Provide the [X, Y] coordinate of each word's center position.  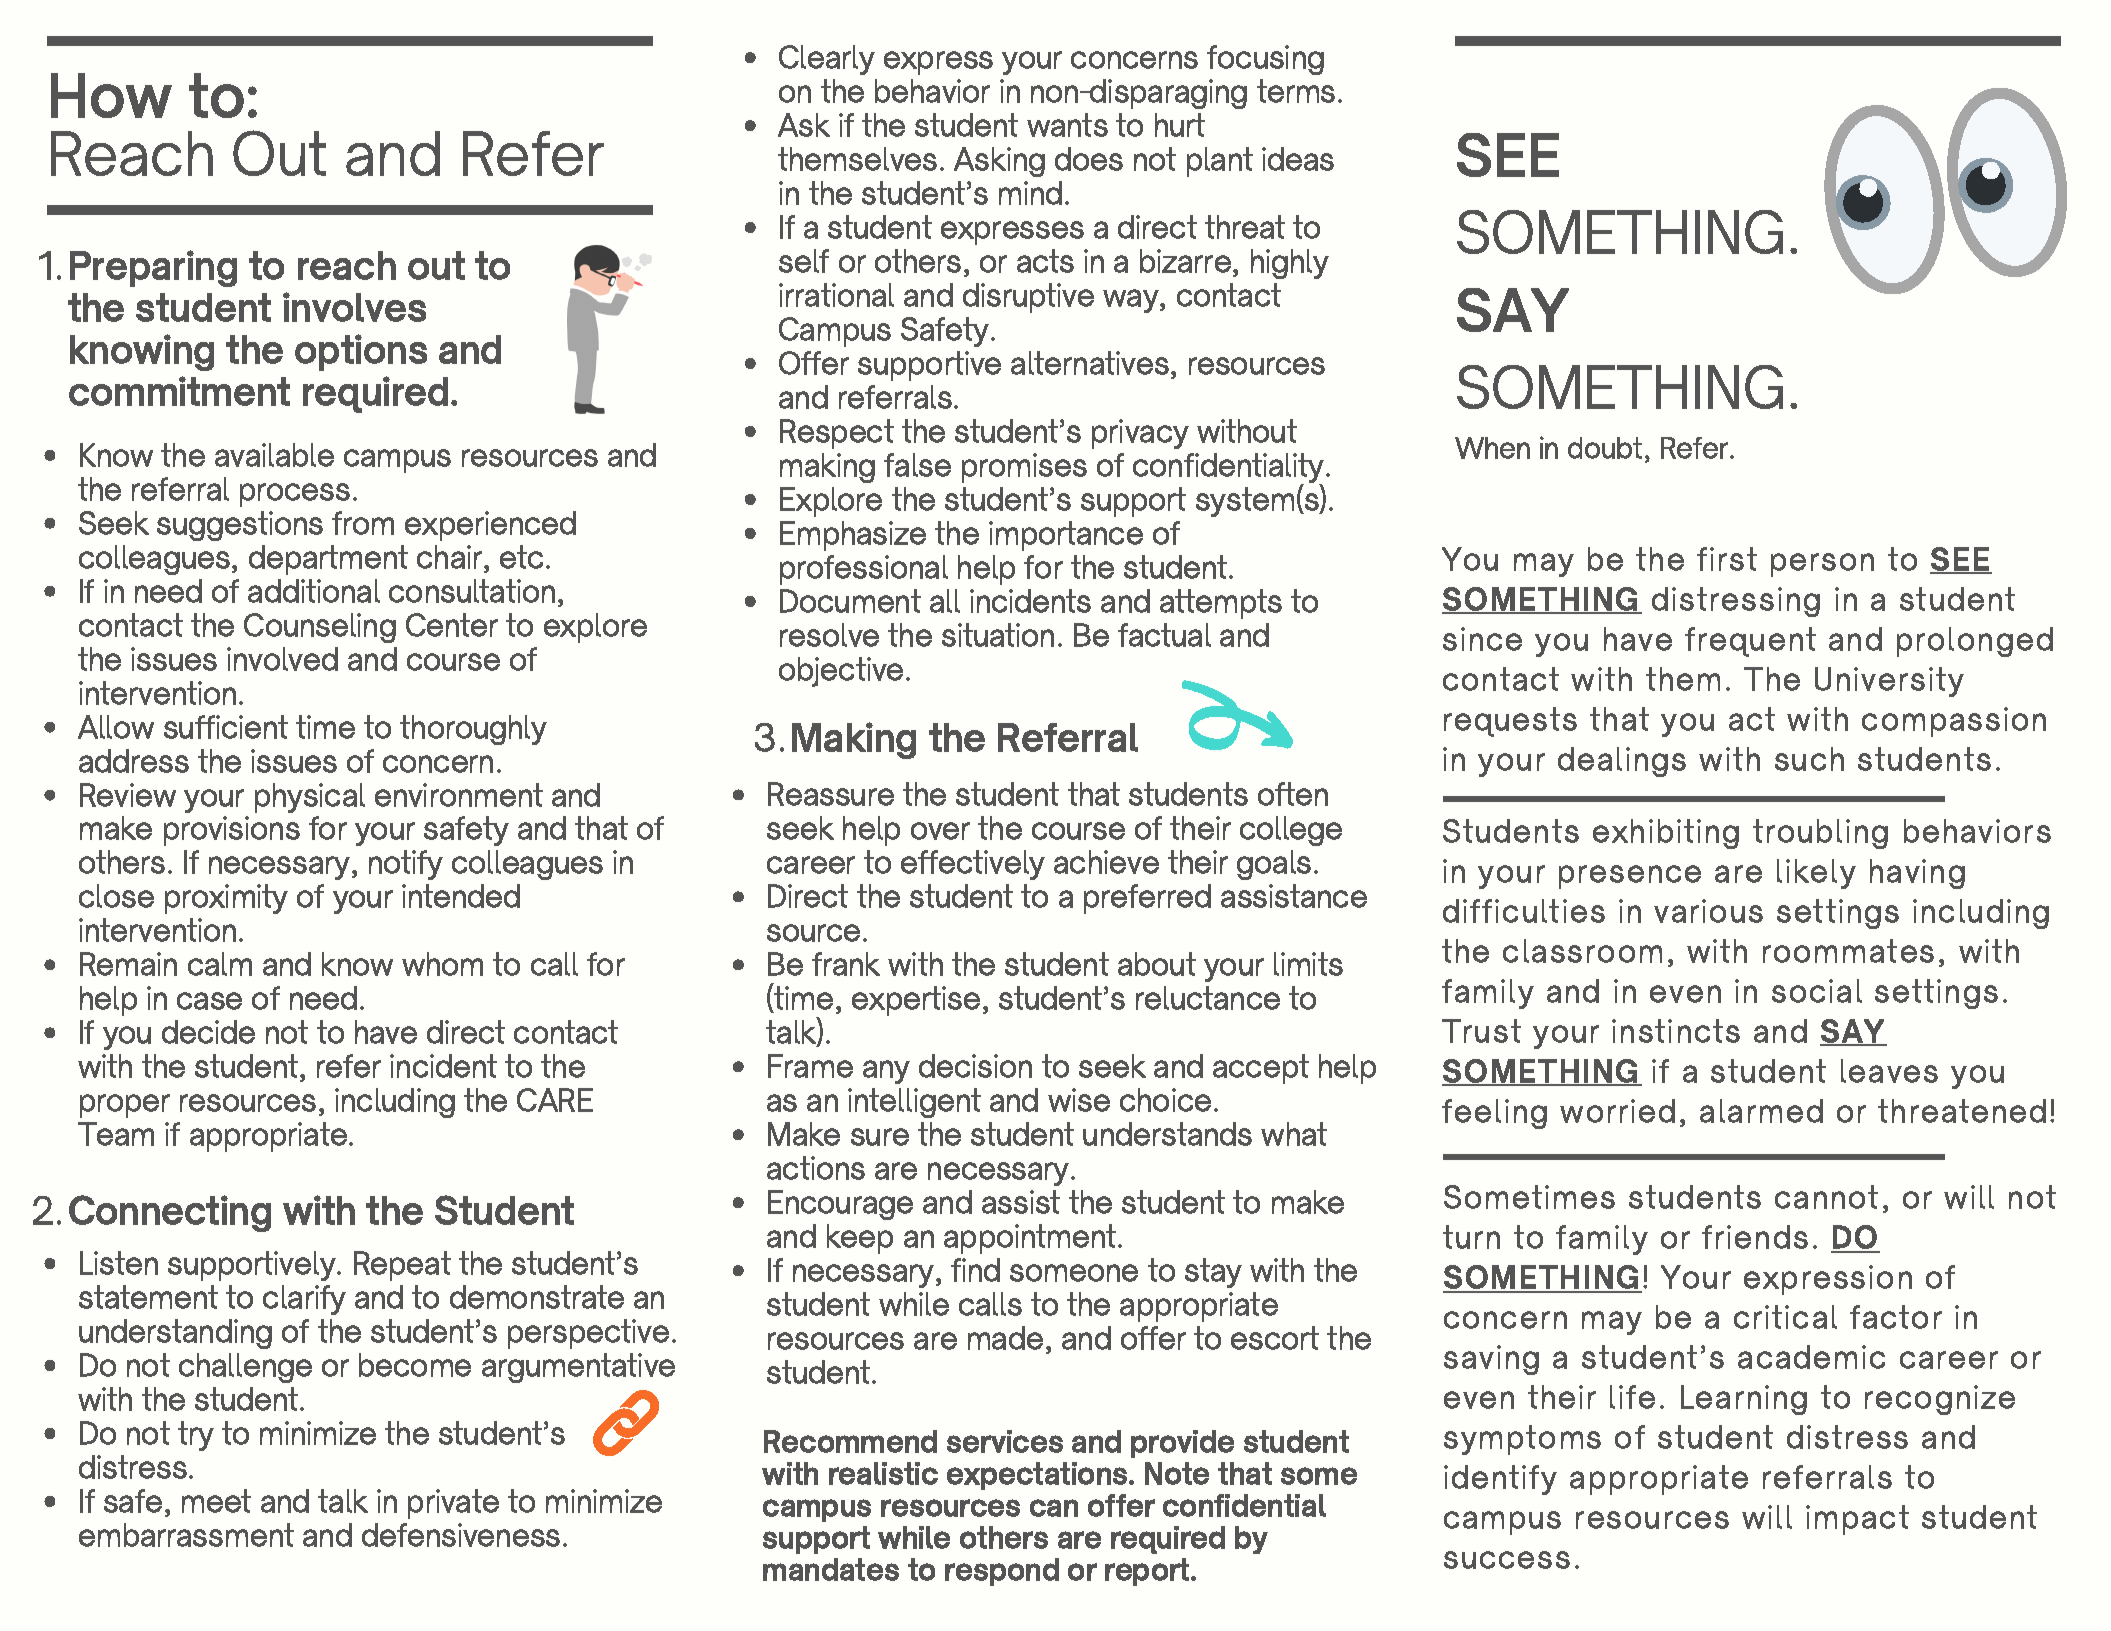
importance [1066, 536]
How [111, 95]
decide [208, 1032]
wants [1067, 125]
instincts [1676, 1031]
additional [314, 591]
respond [1002, 1572]
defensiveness [461, 1535]
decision [975, 1066]
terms [1296, 91]
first [1727, 559]
